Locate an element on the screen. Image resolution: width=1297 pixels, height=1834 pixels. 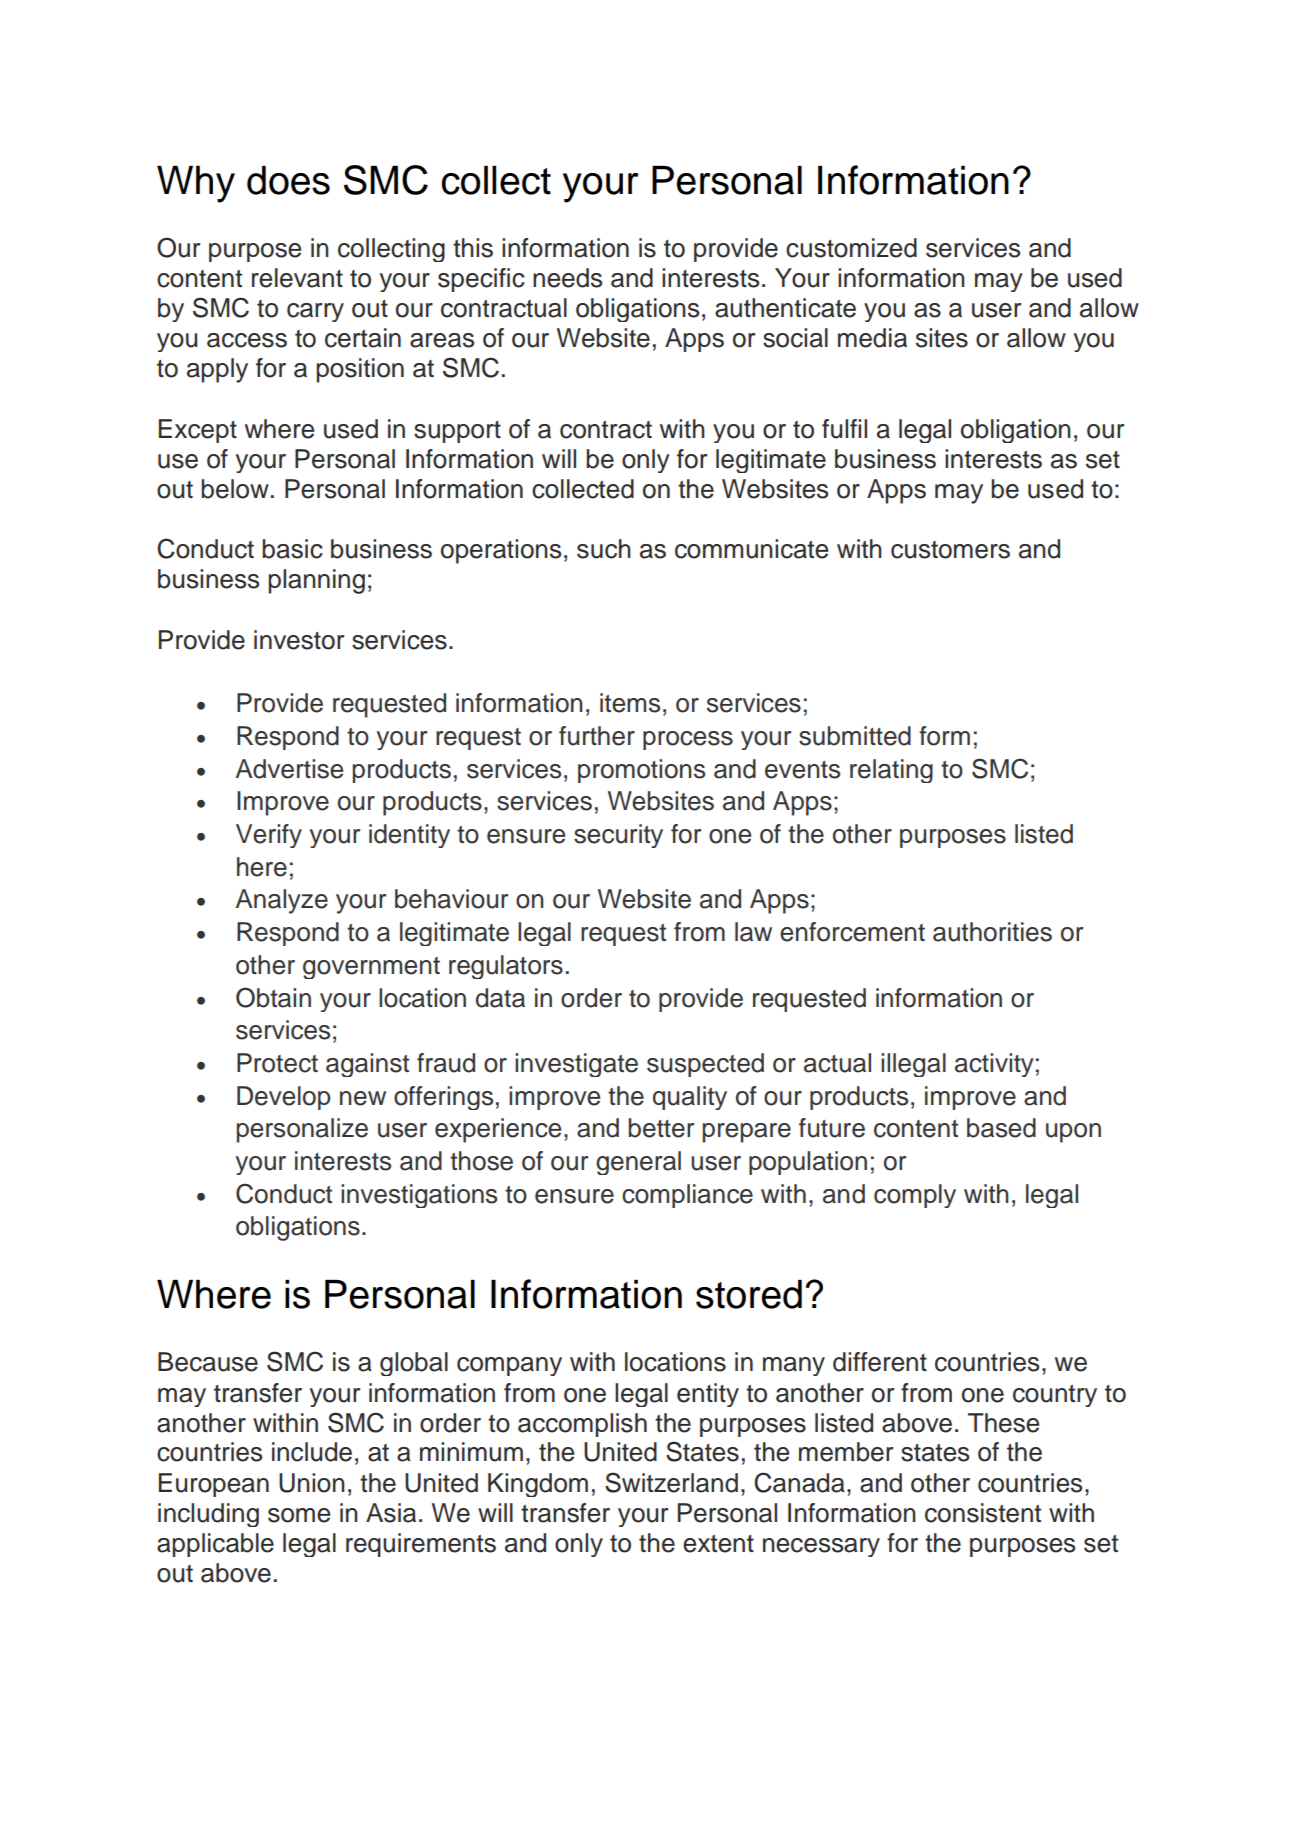
needs is located at coordinates (567, 278).
